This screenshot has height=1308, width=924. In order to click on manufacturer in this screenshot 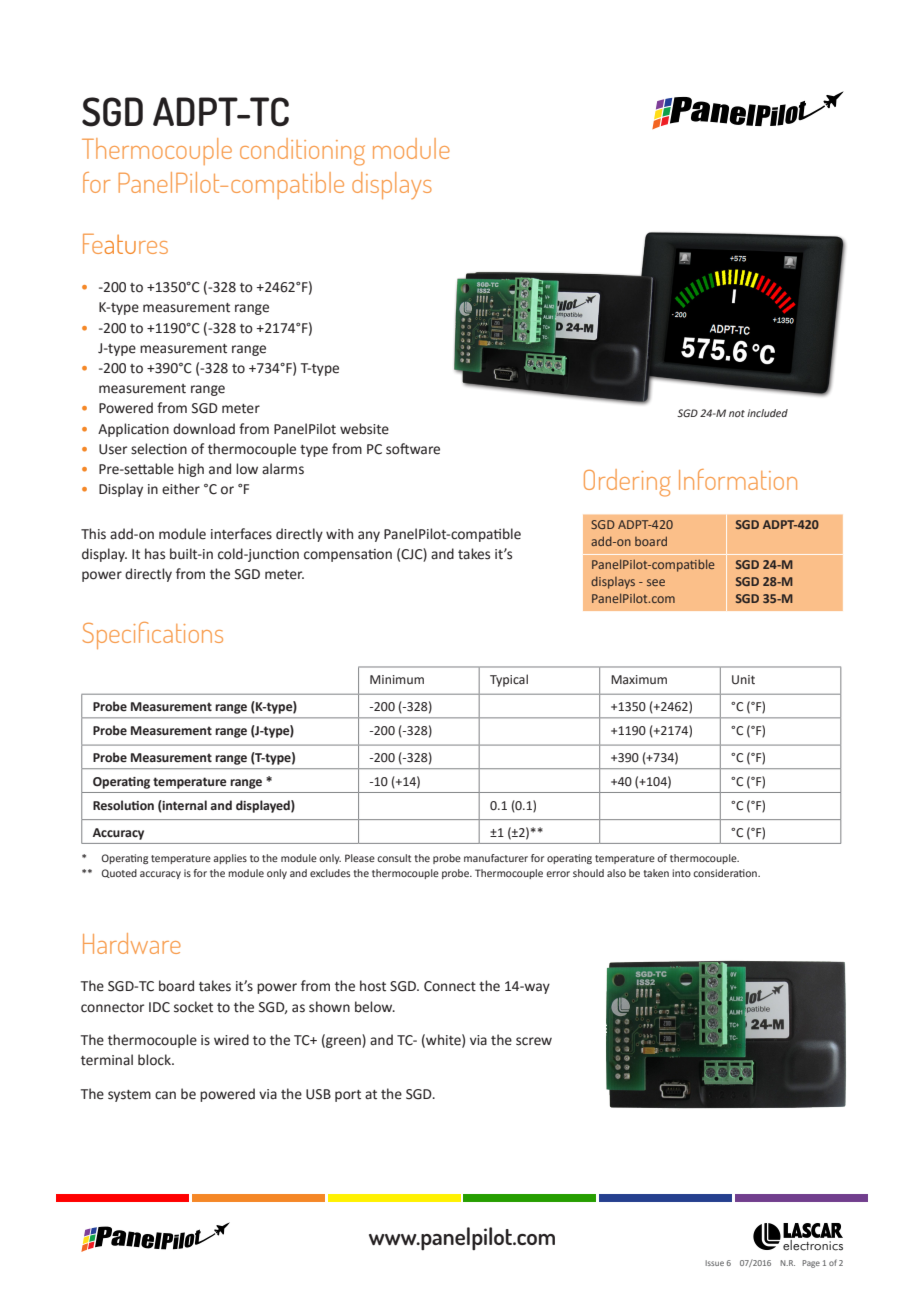, I will do `click(496, 858)`.
